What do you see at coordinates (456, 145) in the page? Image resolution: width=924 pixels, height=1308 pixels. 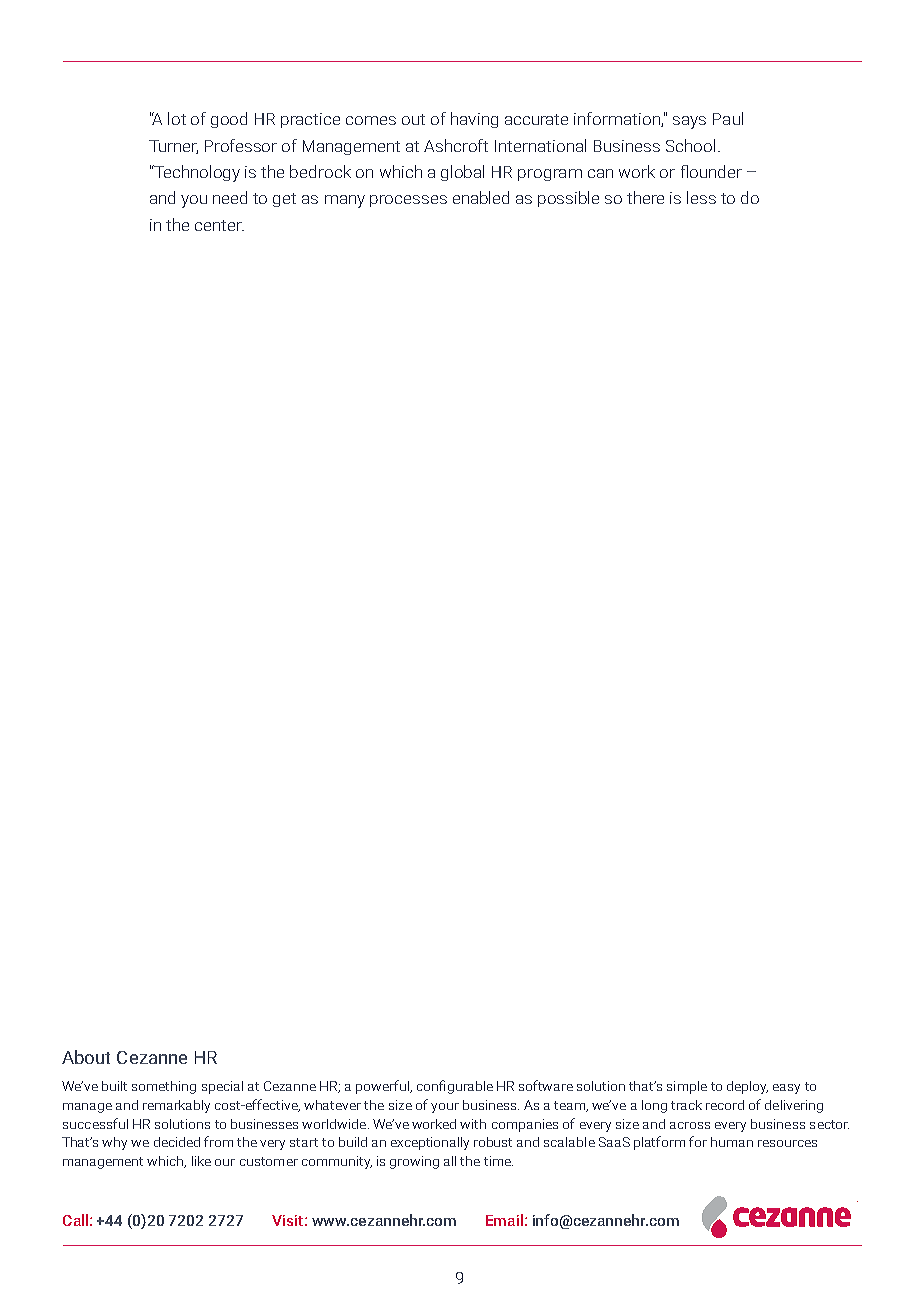 I see `Ashcroft` at bounding box center [456, 145].
